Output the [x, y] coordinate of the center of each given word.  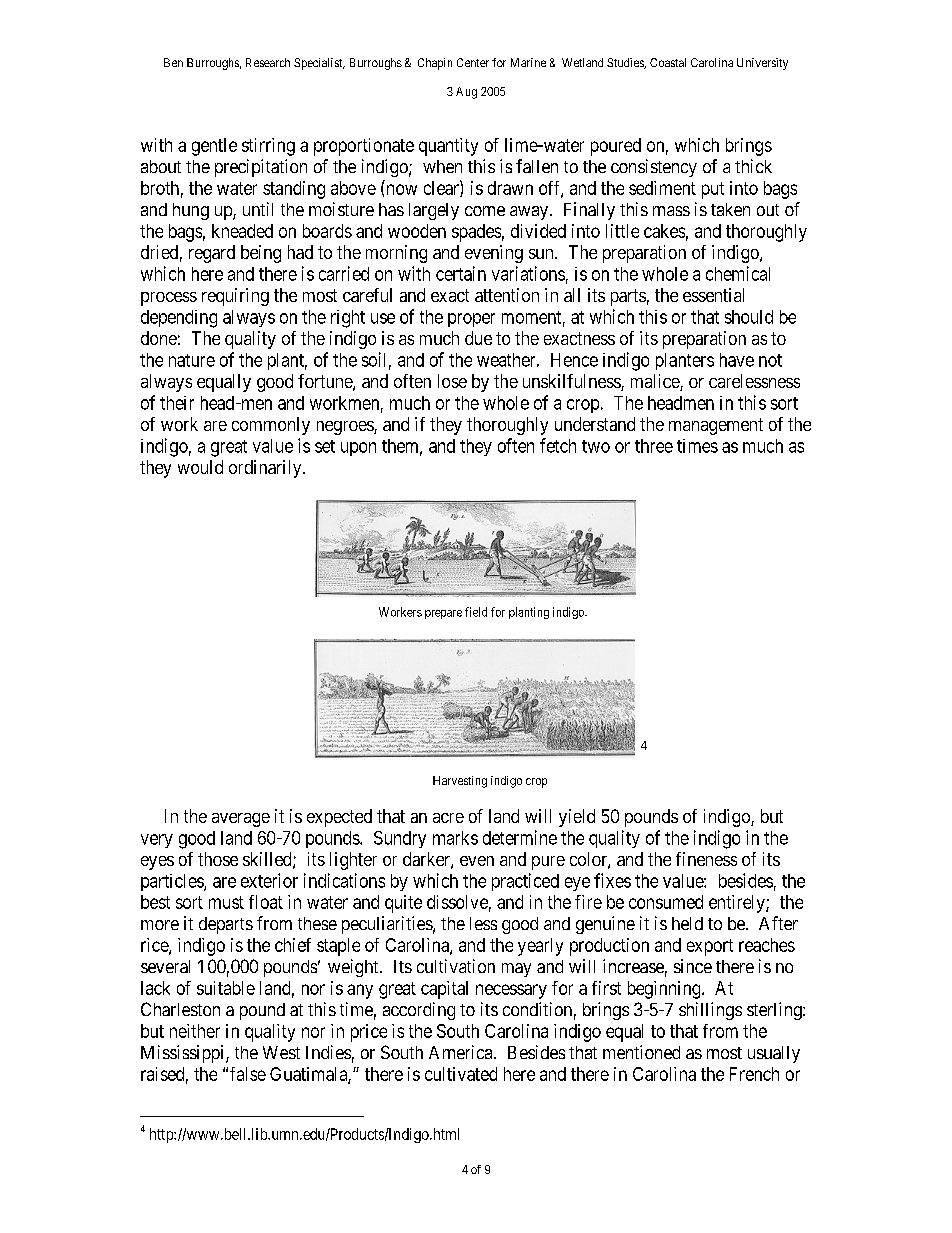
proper [471, 320]
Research [268, 62]
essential [713, 295]
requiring [235, 297]
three [654, 446]
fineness [706, 859]
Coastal [668, 62]
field [476, 612]
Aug [466, 93]
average [241, 820]
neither [195, 1031]
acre [448, 818]
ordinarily [266, 469]
